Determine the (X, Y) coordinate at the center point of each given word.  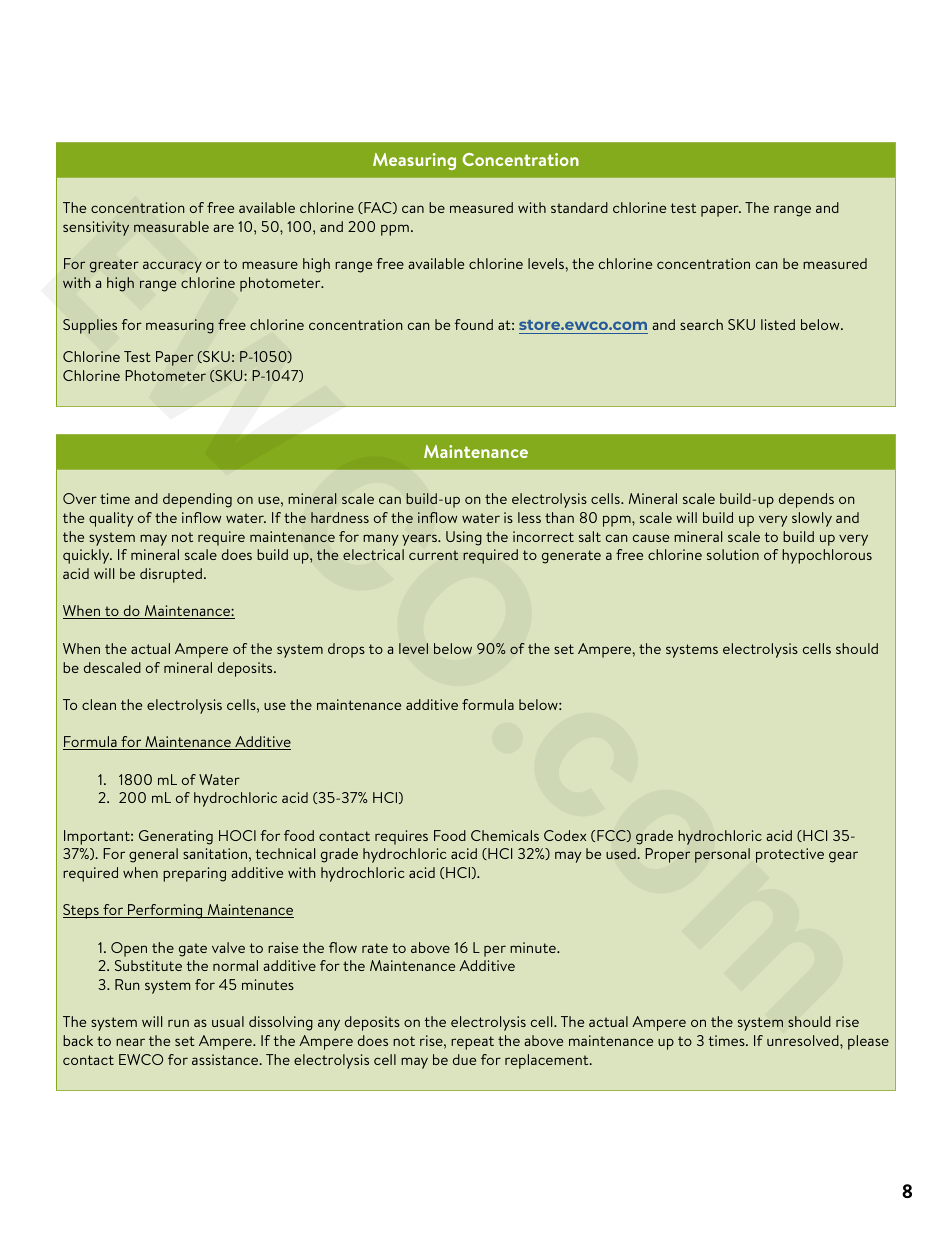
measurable (171, 226)
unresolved (804, 1040)
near (130, 1042)
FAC (378, 208)
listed (778, 324)
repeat (472, 1043)
